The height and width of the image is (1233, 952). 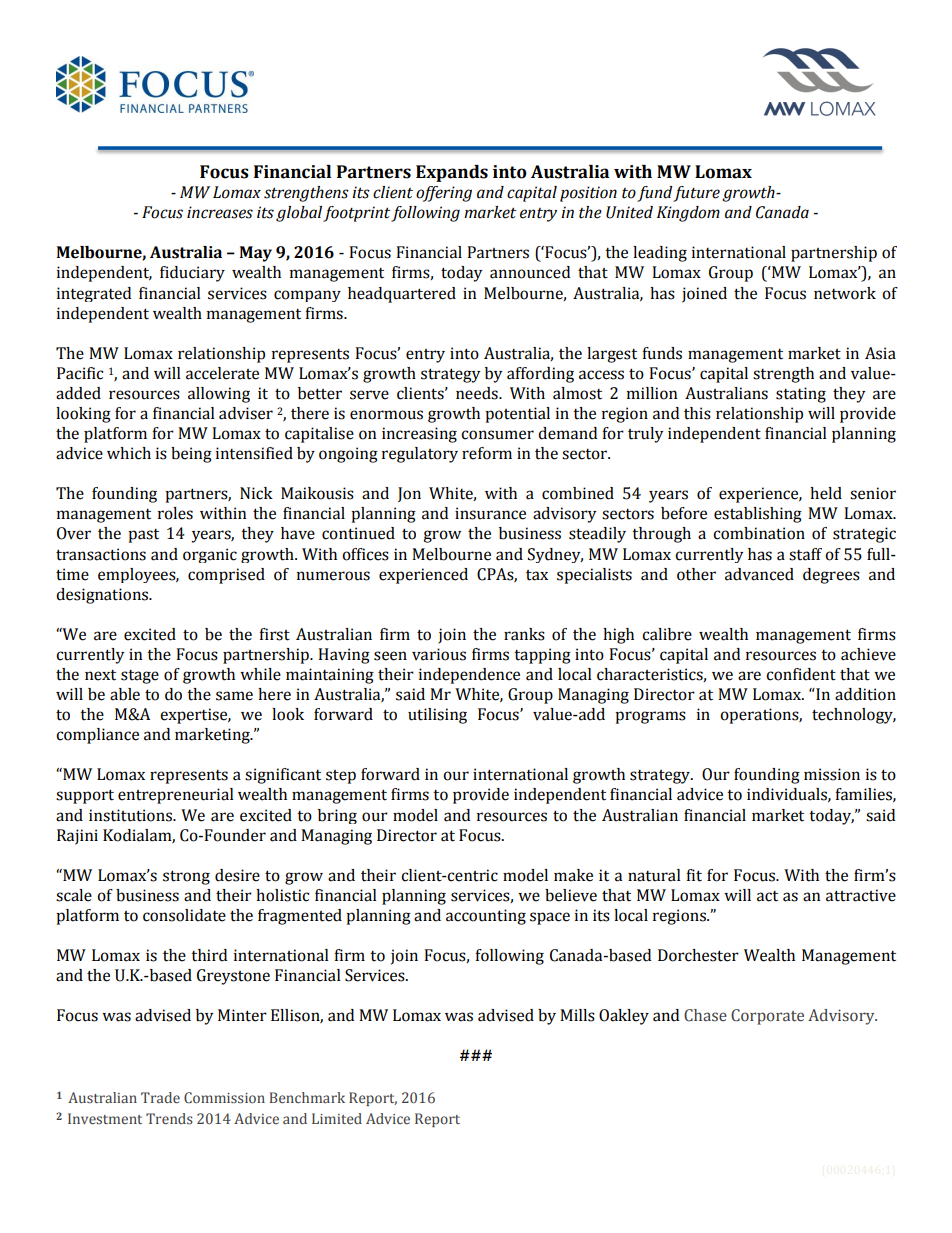 I want to click on Trade, so click(x=160, y=1097).
